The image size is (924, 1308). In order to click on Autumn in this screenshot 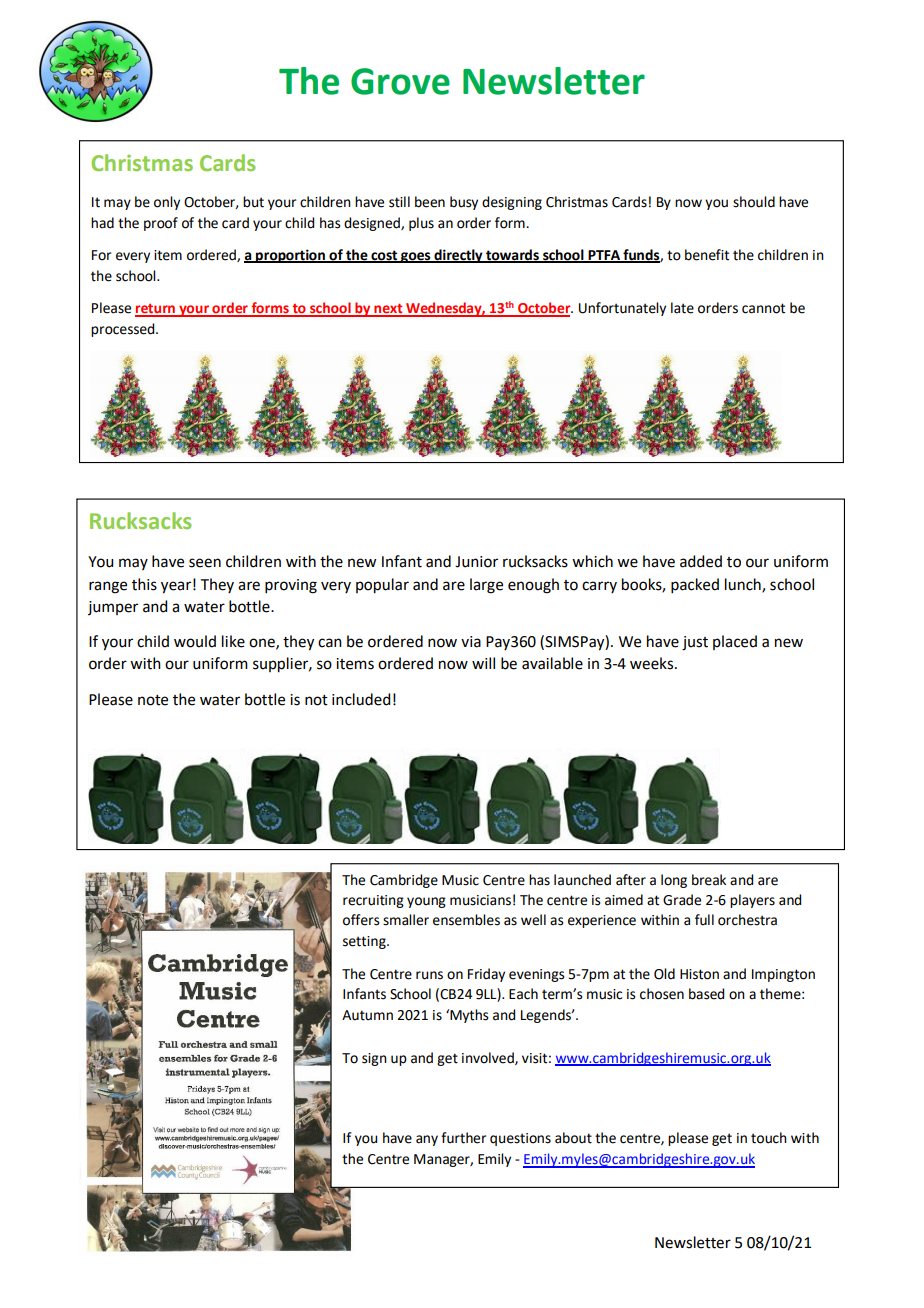, I will do `click(367, 1015)`.
